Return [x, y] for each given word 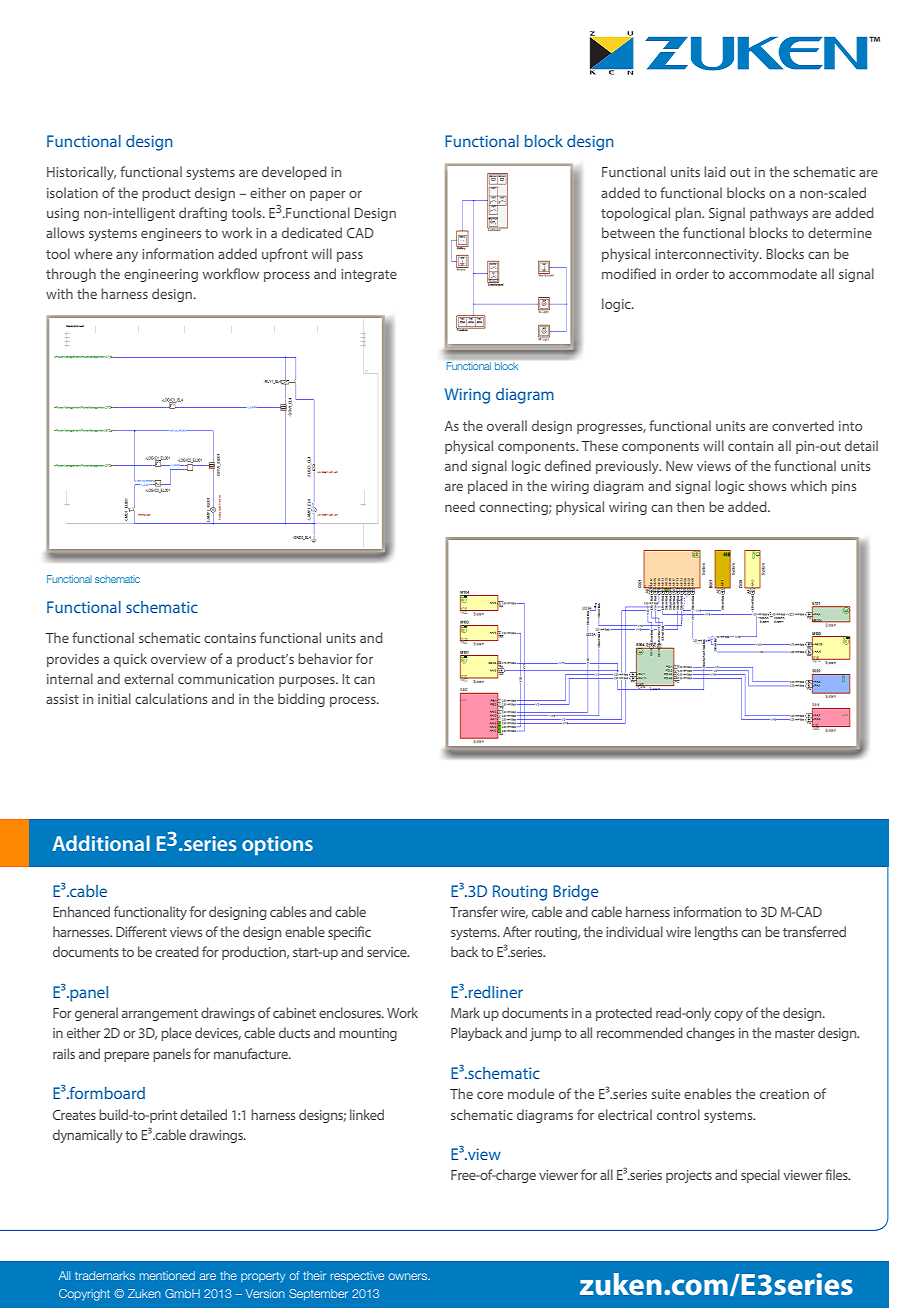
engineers [171, 234]
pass [350, 256]
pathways [779, 214]
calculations [171, 698]
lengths [716, 933]
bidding [301, 700]
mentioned [167, 1275]
